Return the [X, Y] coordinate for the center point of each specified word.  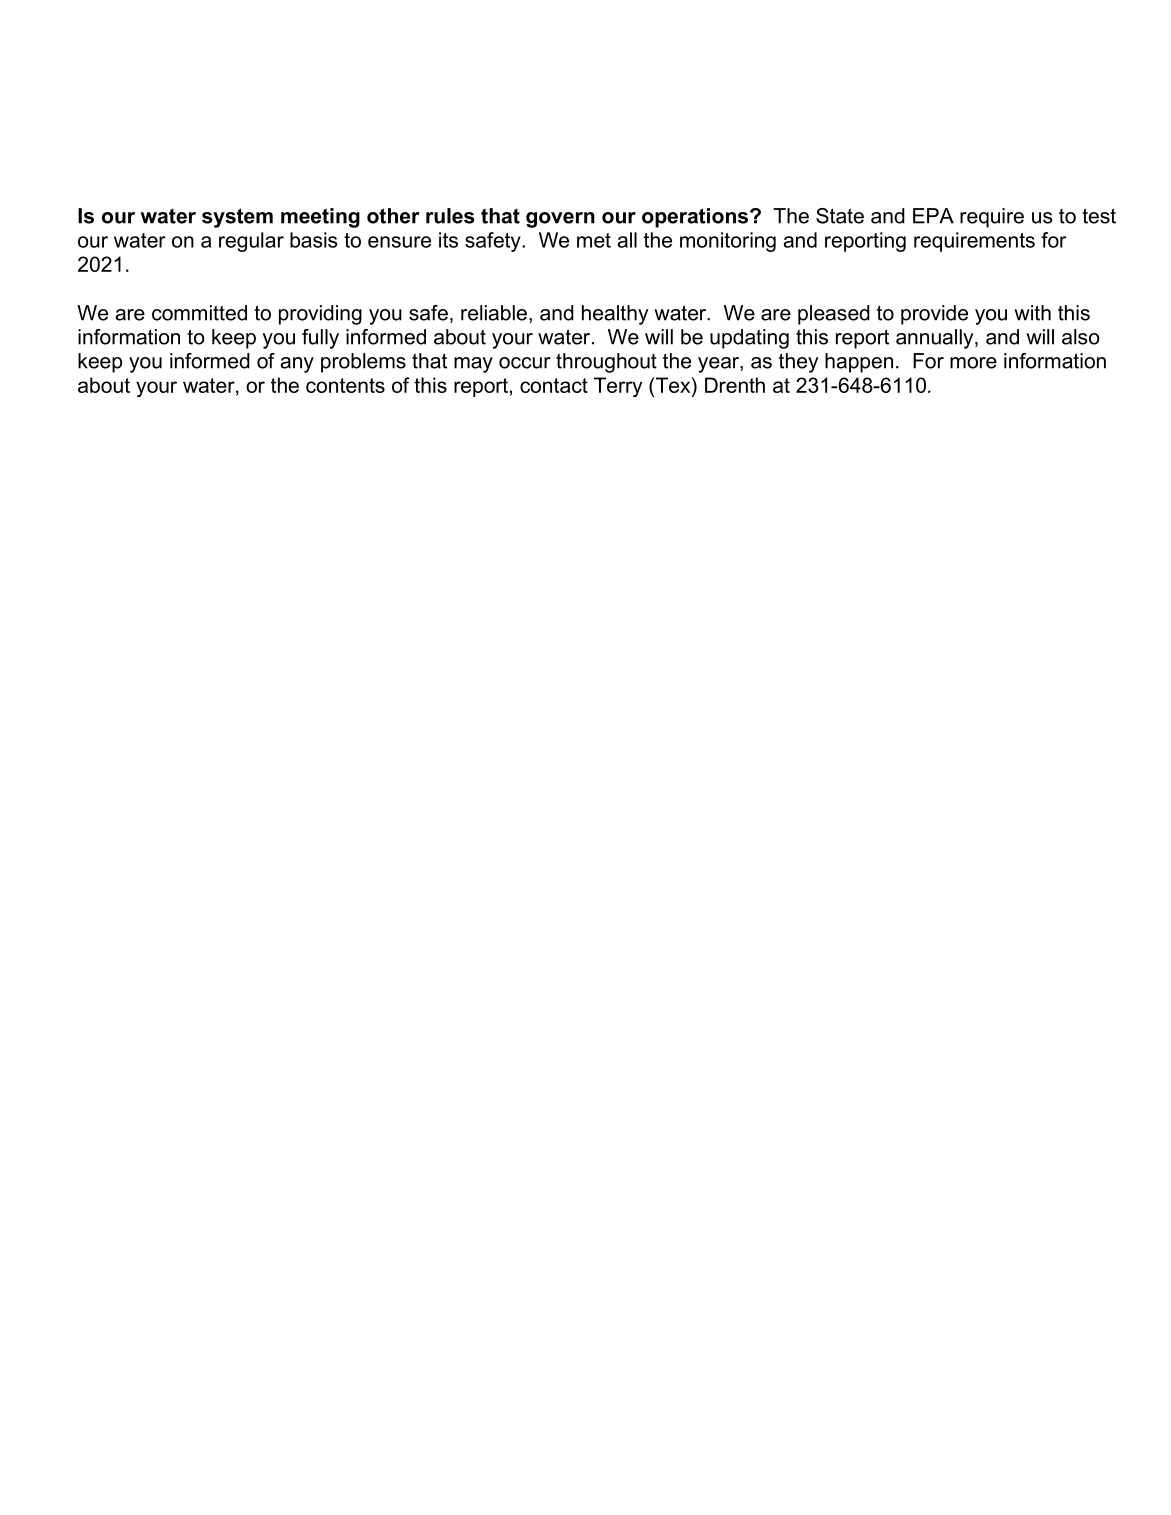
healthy [615, 315]
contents [345, 385]
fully [320, 339]
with [1032, 313]
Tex [673, 385]
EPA [933, 216]
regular [251, 242]
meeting [320, 218]
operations [696, 218]
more [973, 363]
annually [936, 339]
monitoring [728, 242]
